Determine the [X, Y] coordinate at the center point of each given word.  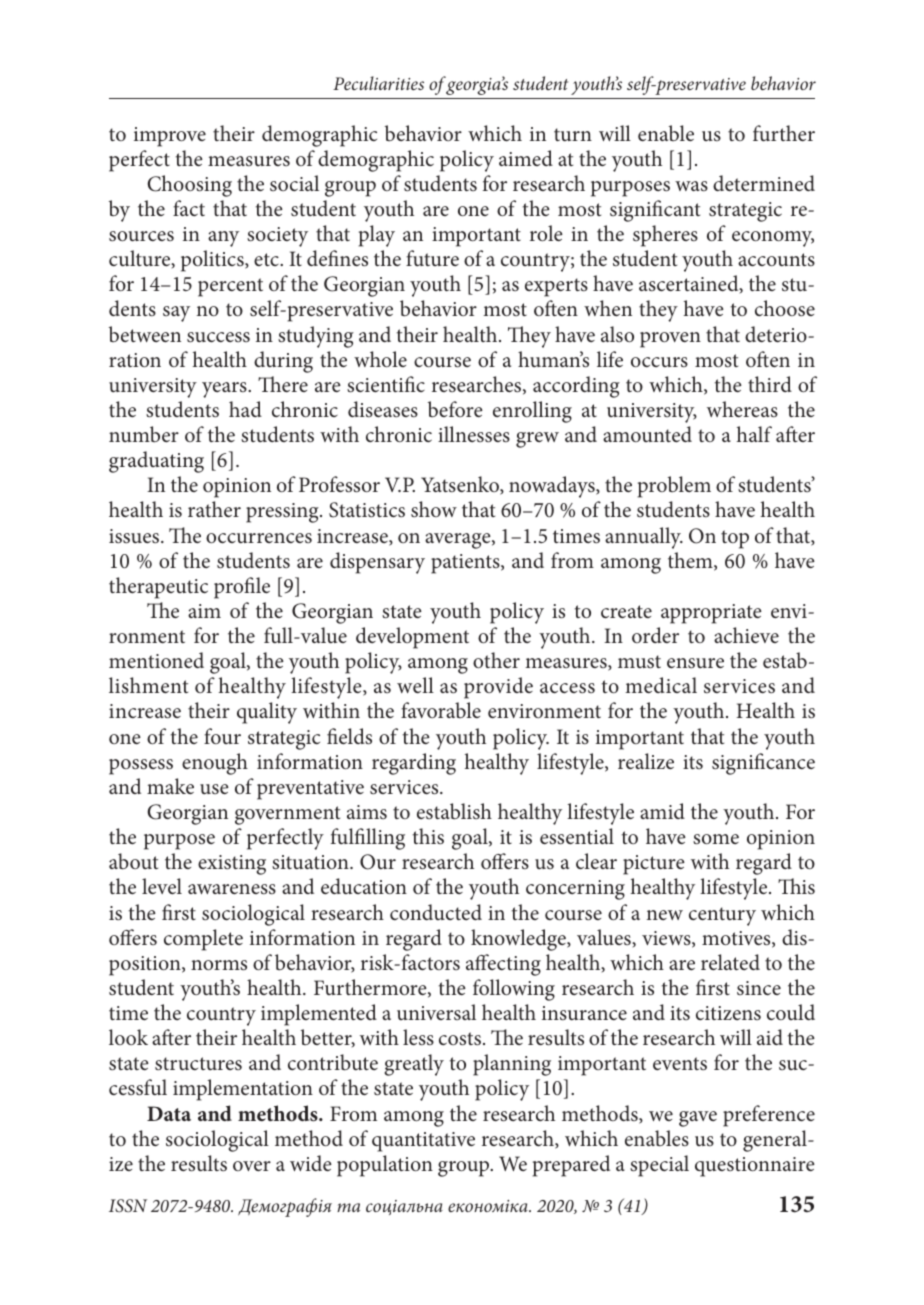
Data [169, 1113]
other [496, 660]
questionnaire [755, 1167]
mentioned [156, 660]
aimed [526, 158]
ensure [695, 663]
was [691, 186]
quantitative [423, 1142]
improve [170, 137]
